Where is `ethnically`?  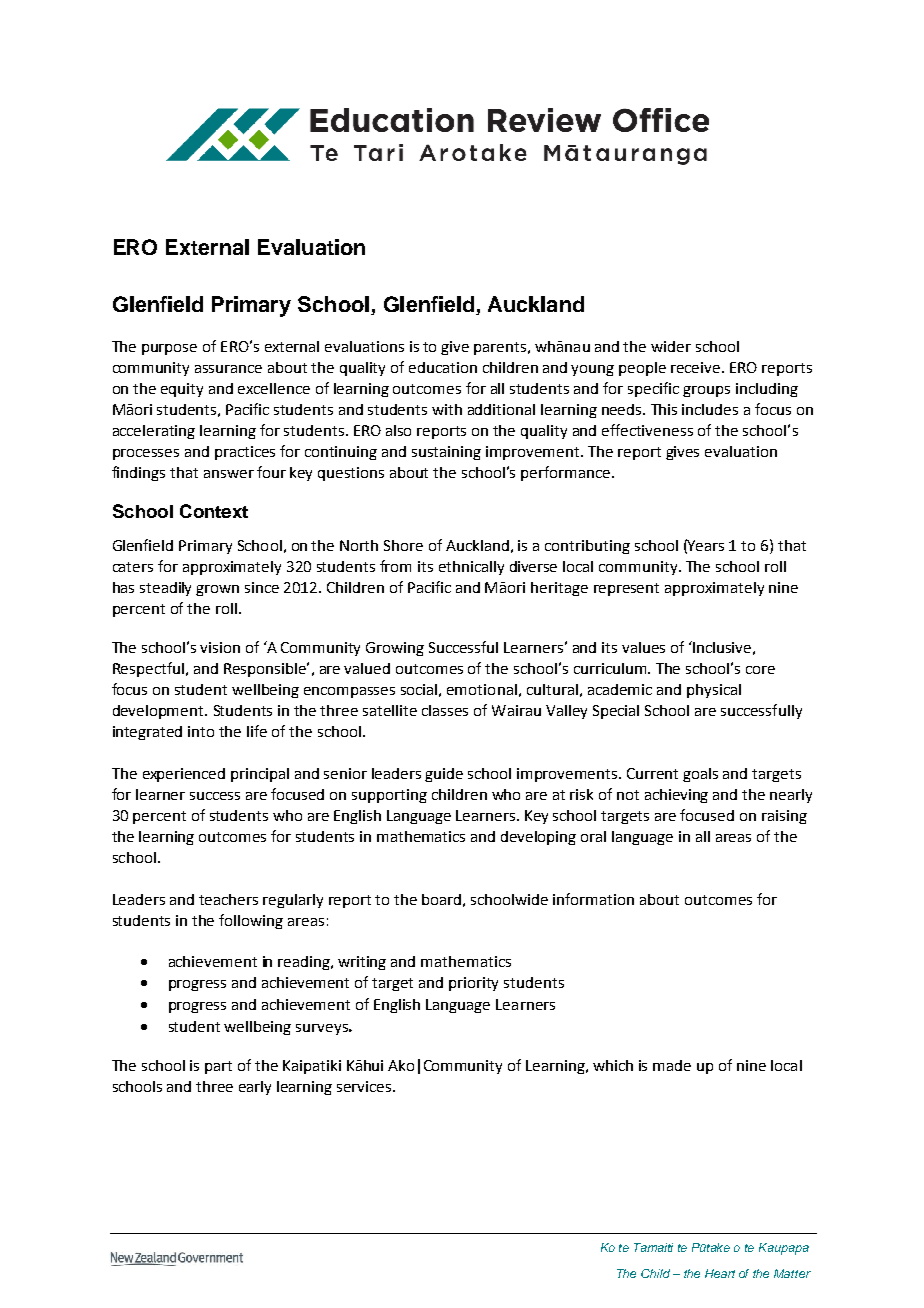 ethnically is located at coordinates (471, 568).
